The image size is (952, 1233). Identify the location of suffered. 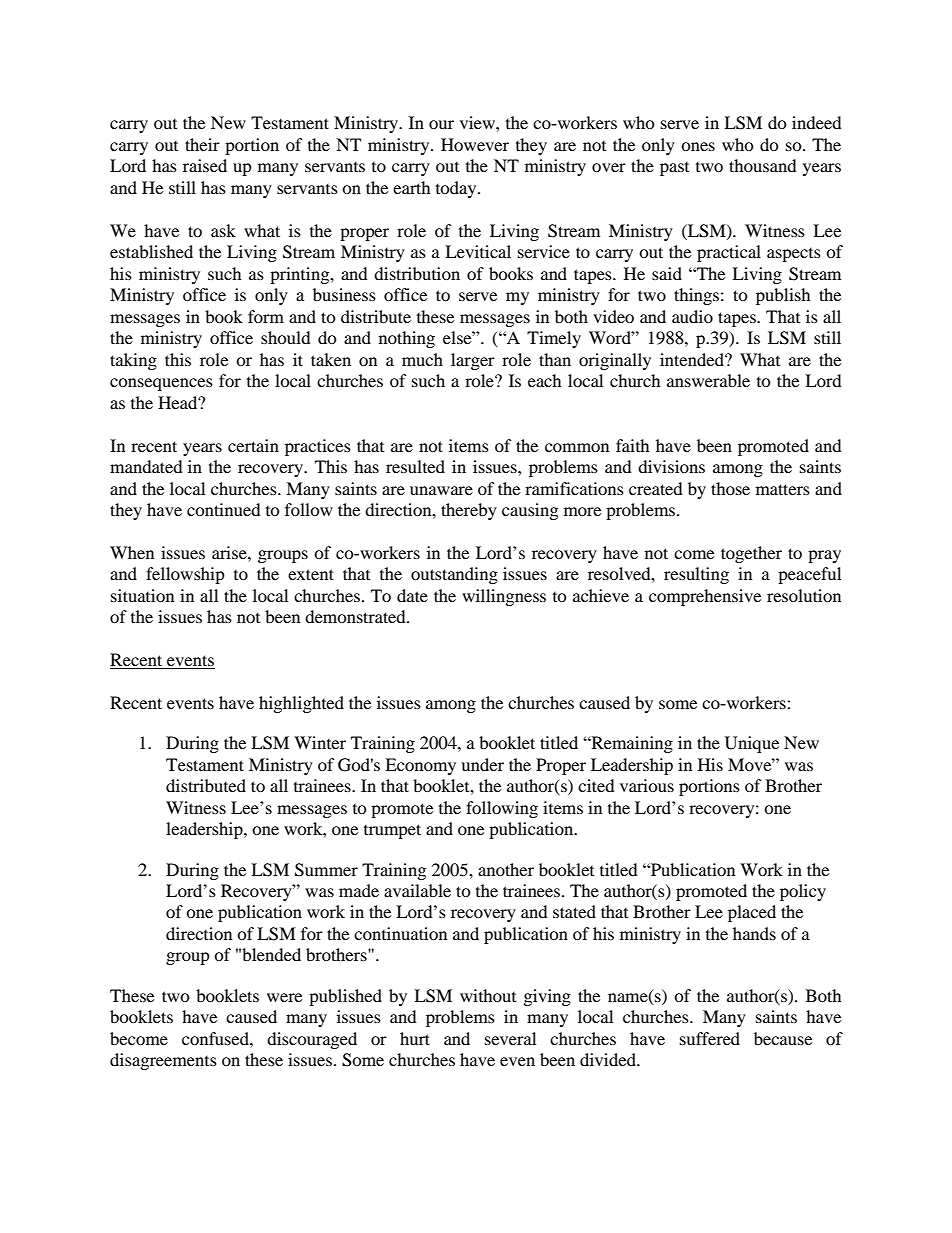
(710, 1038).
